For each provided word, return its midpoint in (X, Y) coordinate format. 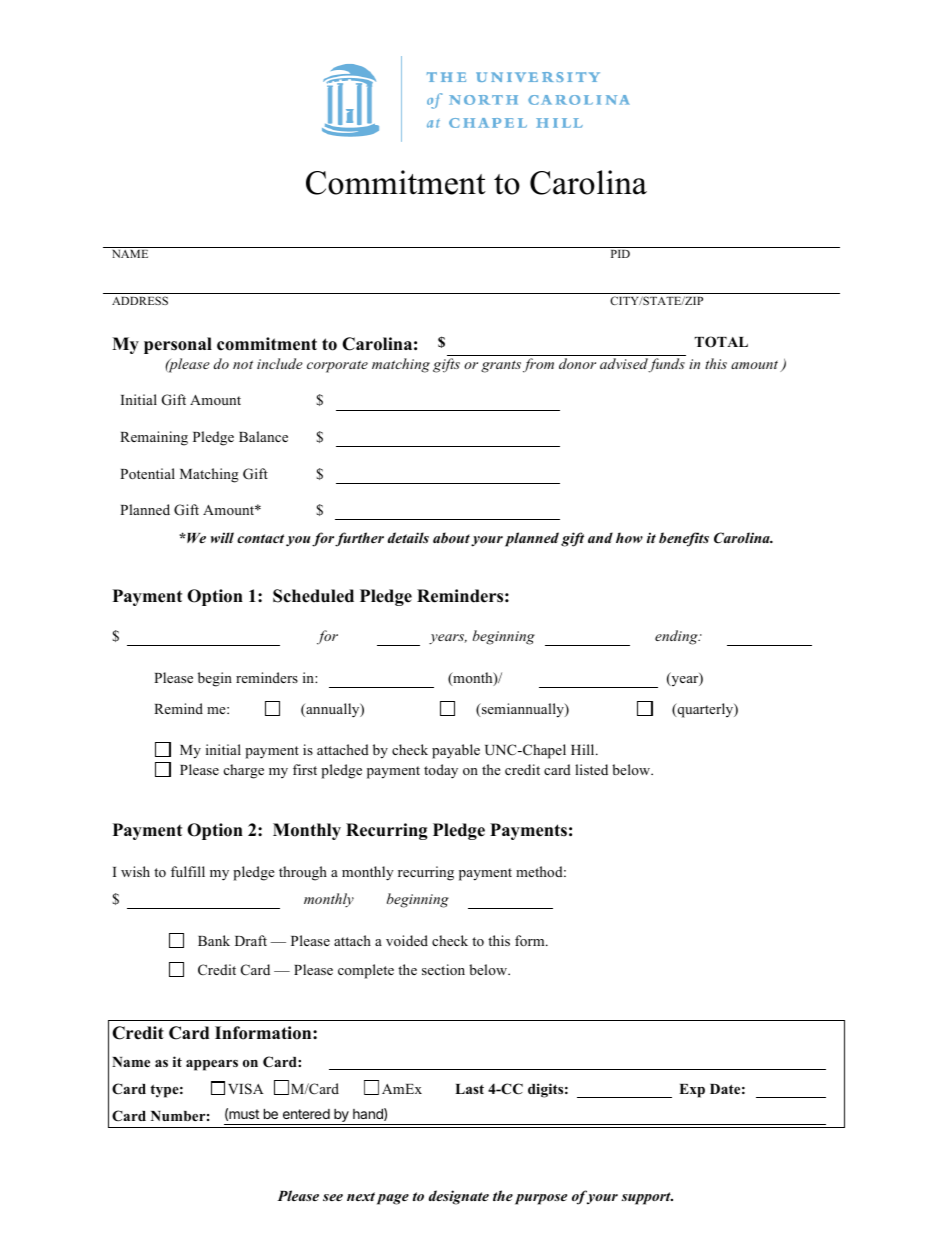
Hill (584, 749)
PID (620, 254)
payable (456, 751)
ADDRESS (140, 300)
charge (244, 771)
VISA (246, 1089)
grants (501, 367)
